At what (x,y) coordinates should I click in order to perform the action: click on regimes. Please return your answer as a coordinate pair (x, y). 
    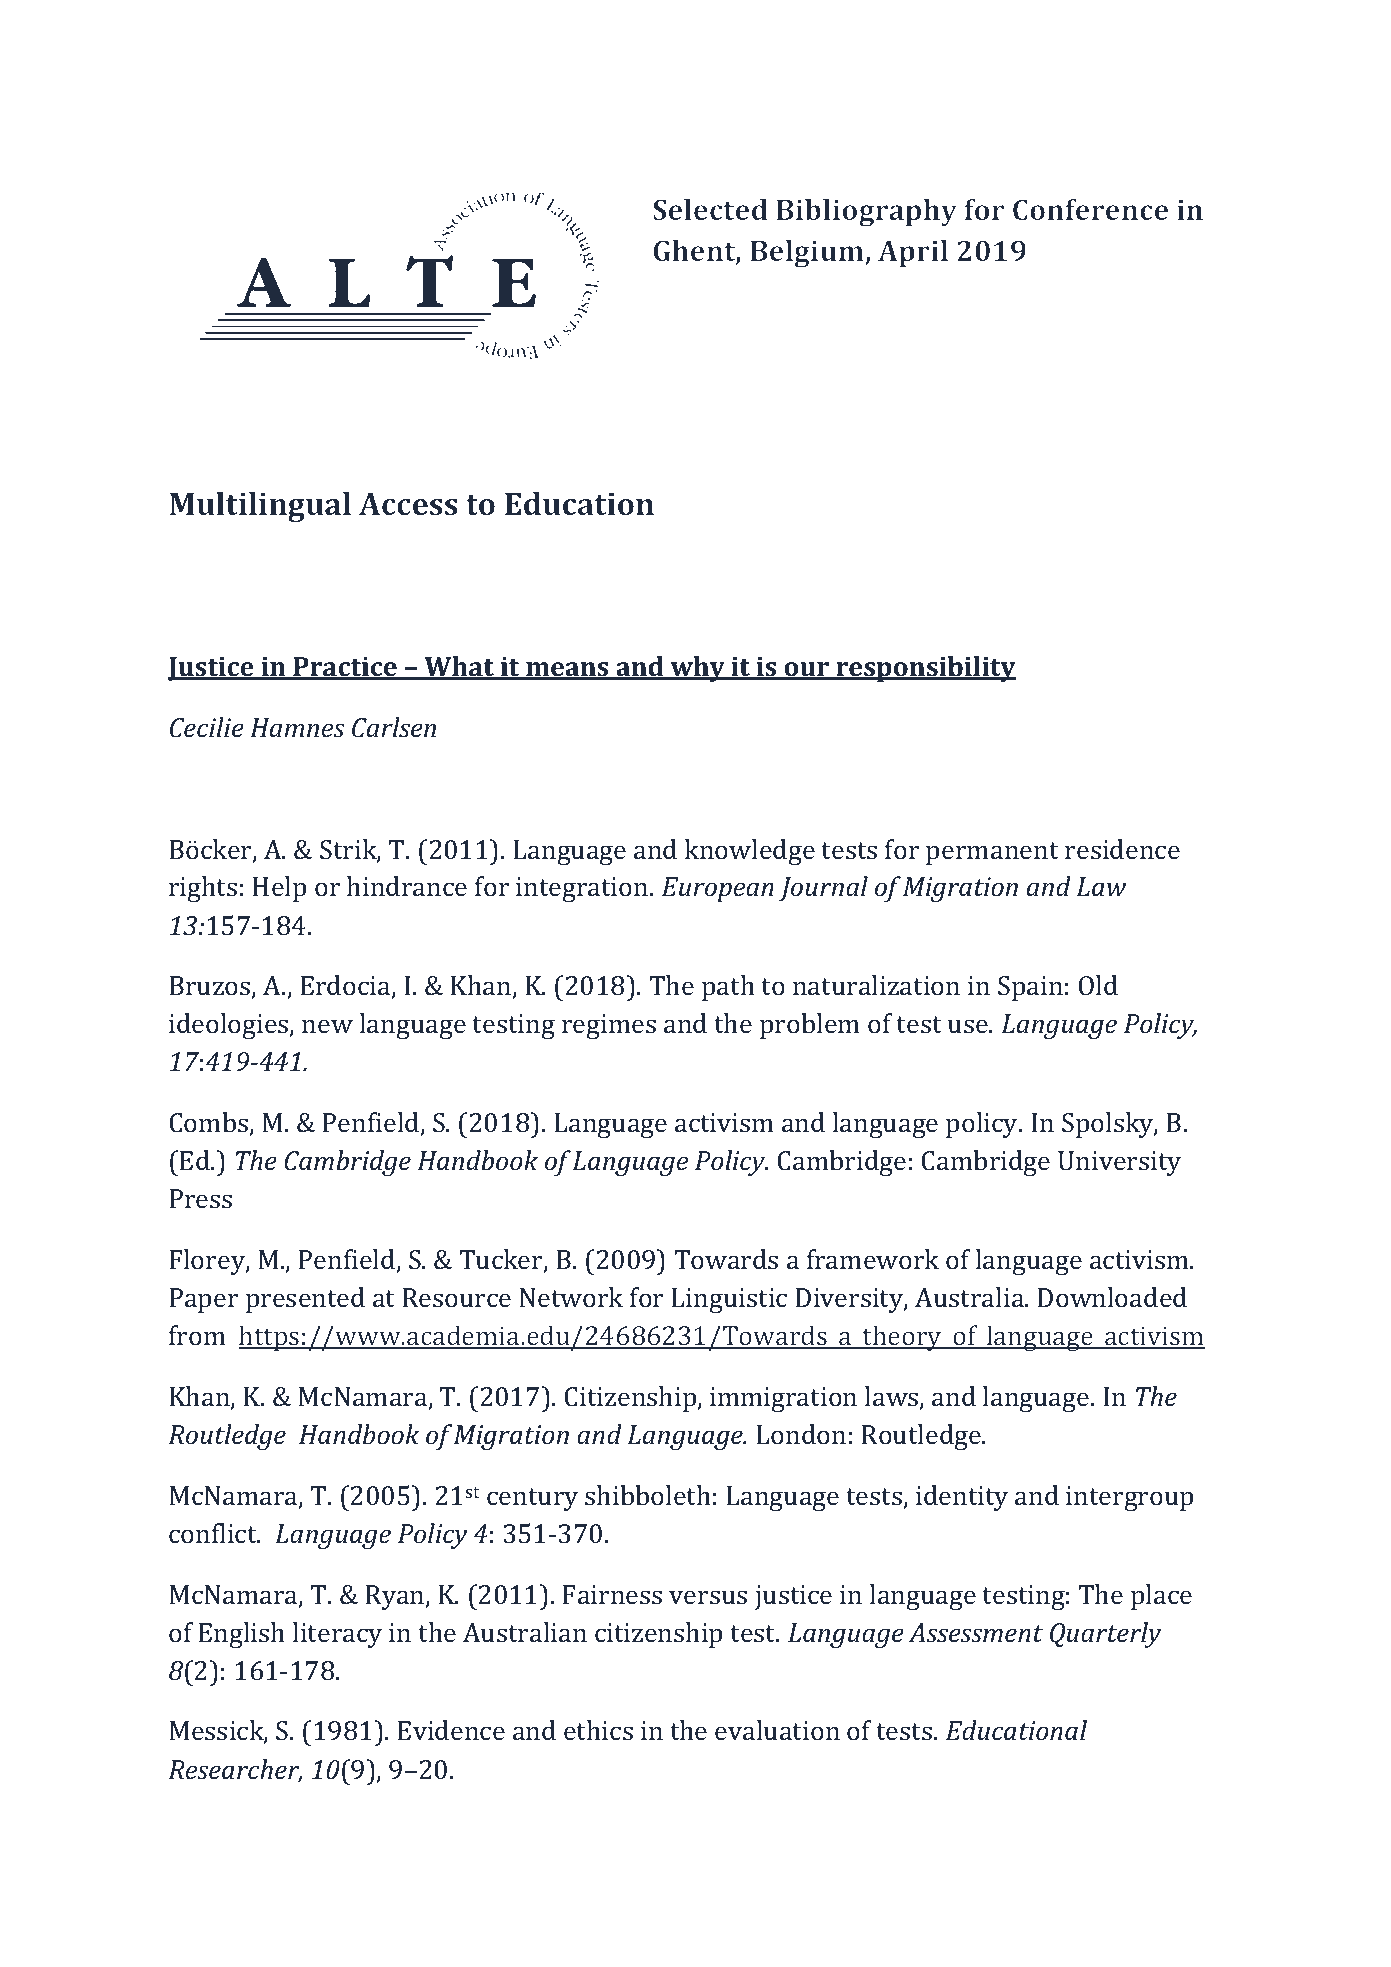
    Looking at the image, I should click on (609, 1026).
